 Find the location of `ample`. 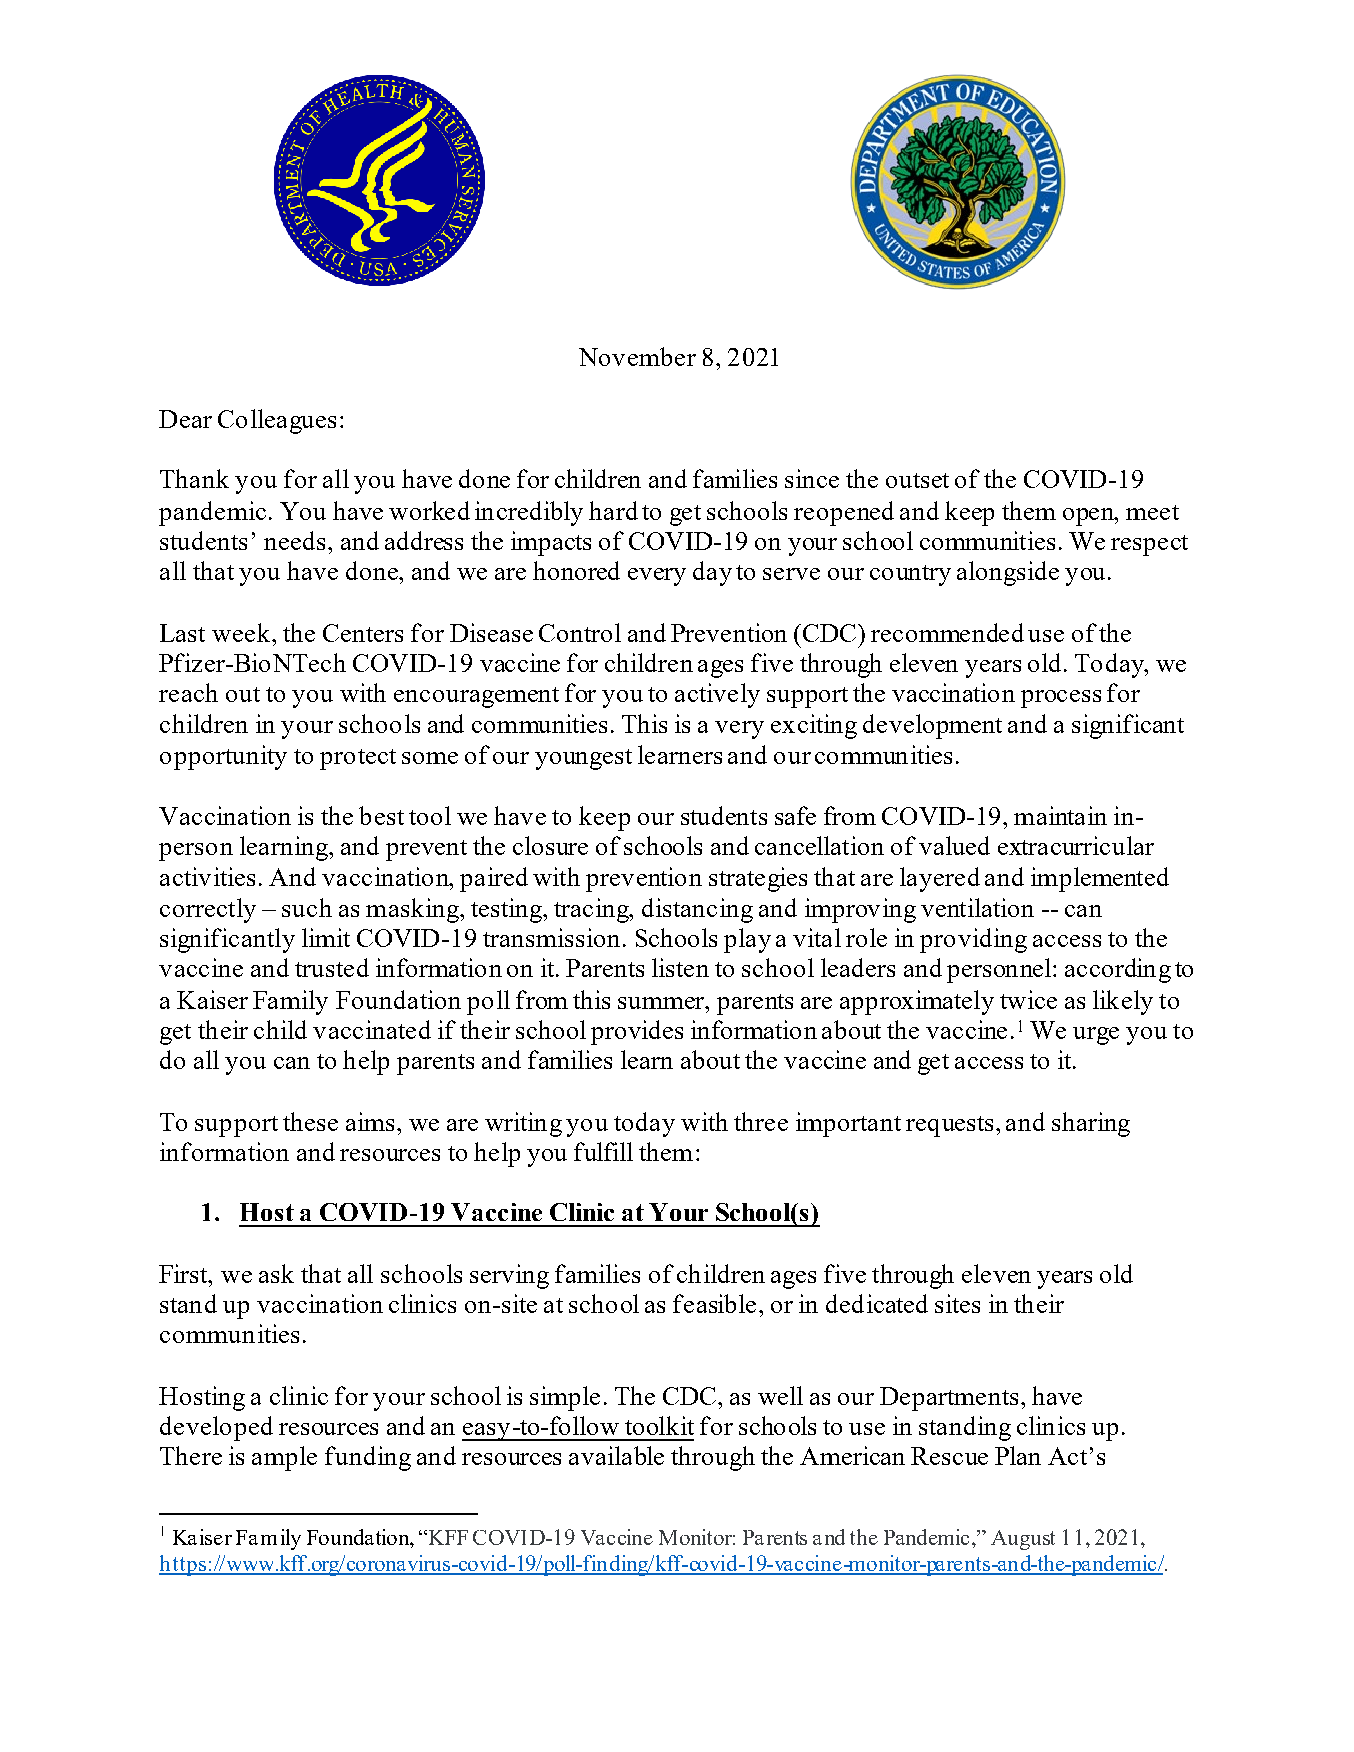

ample is located at coordinates (284, 1458).
